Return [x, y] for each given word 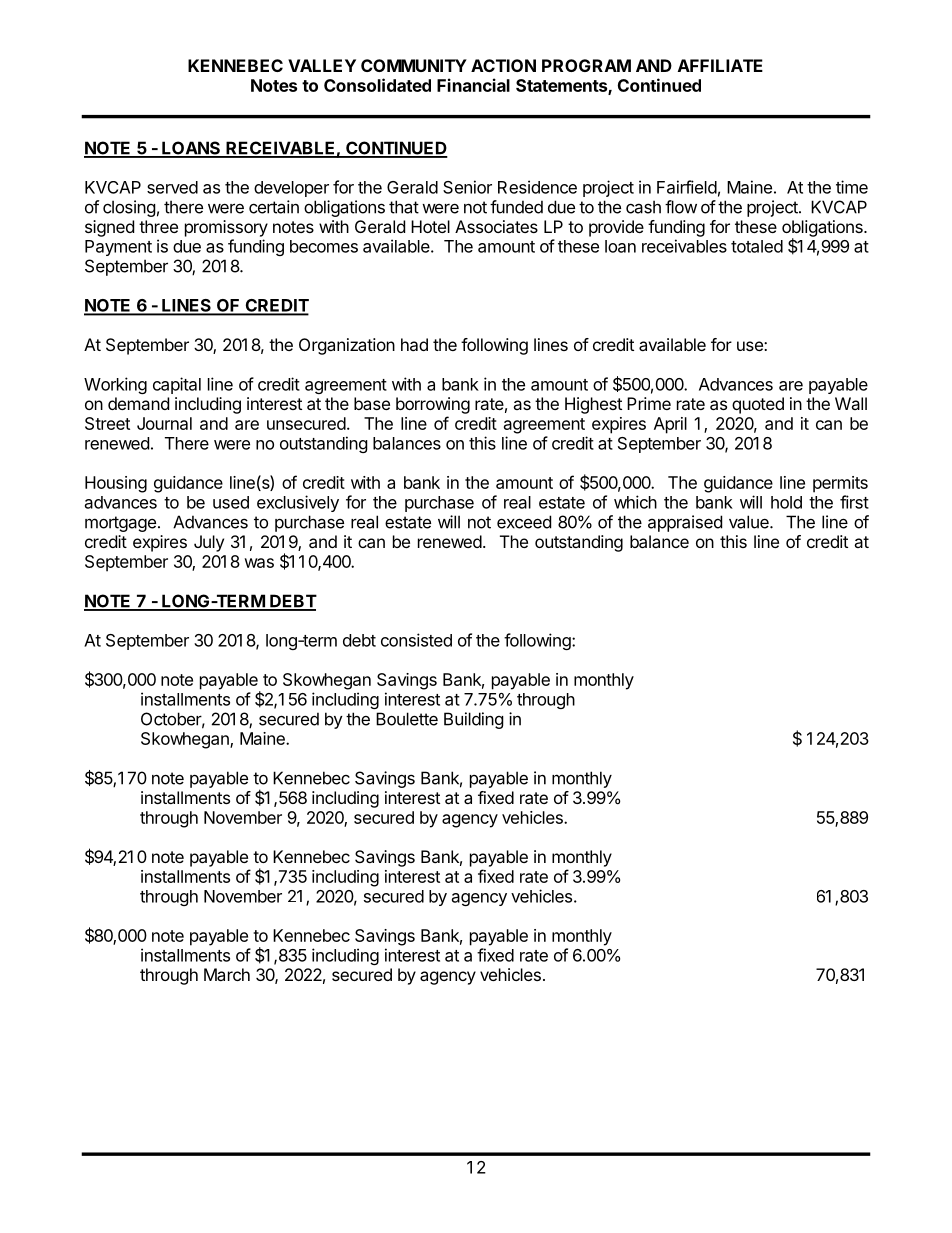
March [227, 974]
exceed [524, 522]
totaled [757, 246]
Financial [473, 85]
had [414, 344]
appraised [685, 523]
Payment [118, 248]
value [750, 522]
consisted [416, 640]
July [209, 543]
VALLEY [322, 65]
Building [474, 720]
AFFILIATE [720, 65]
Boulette [407, 719]
